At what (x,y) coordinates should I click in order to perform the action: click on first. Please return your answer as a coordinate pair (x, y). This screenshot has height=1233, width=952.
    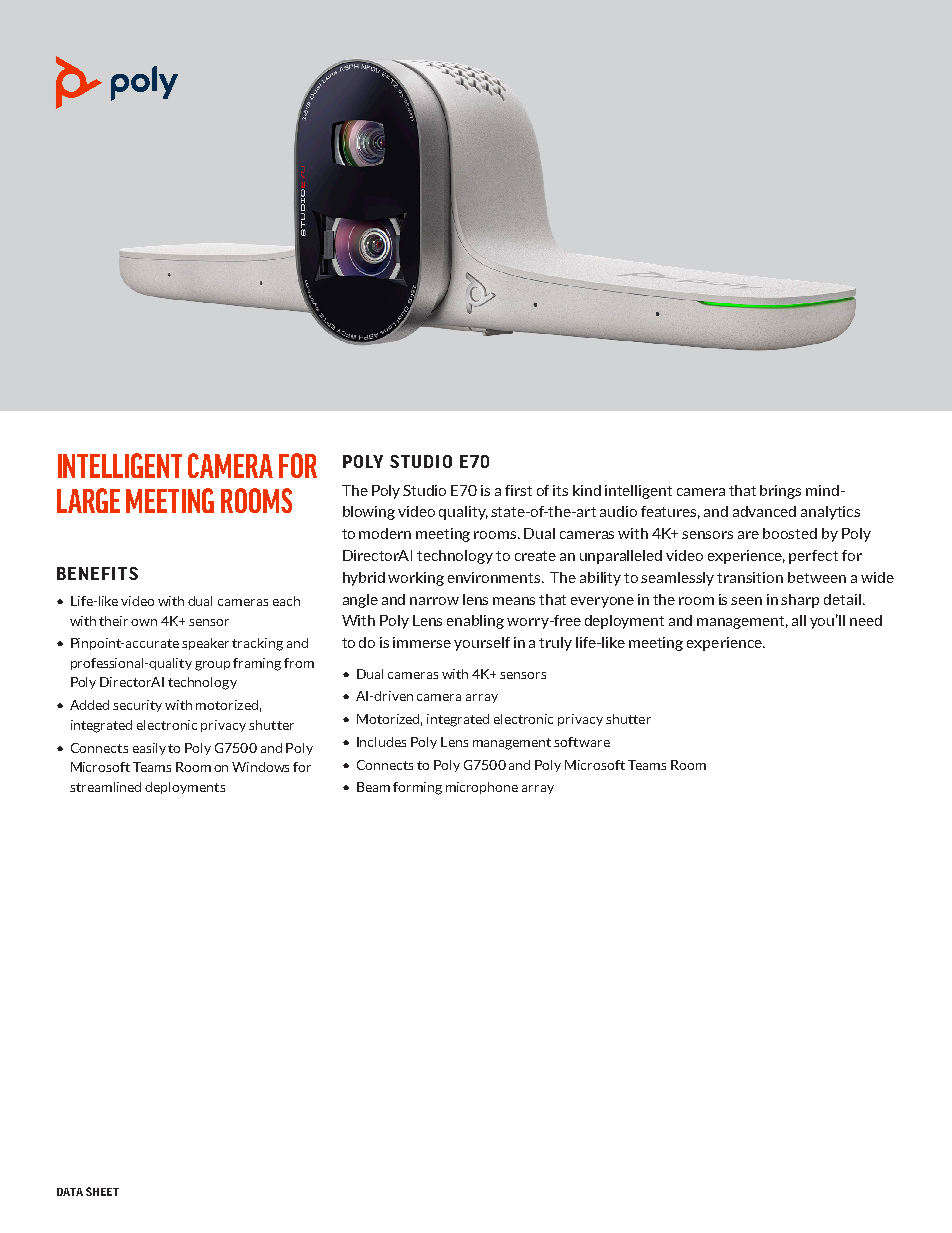
    Looking at the image, I should click on (518, 490).
